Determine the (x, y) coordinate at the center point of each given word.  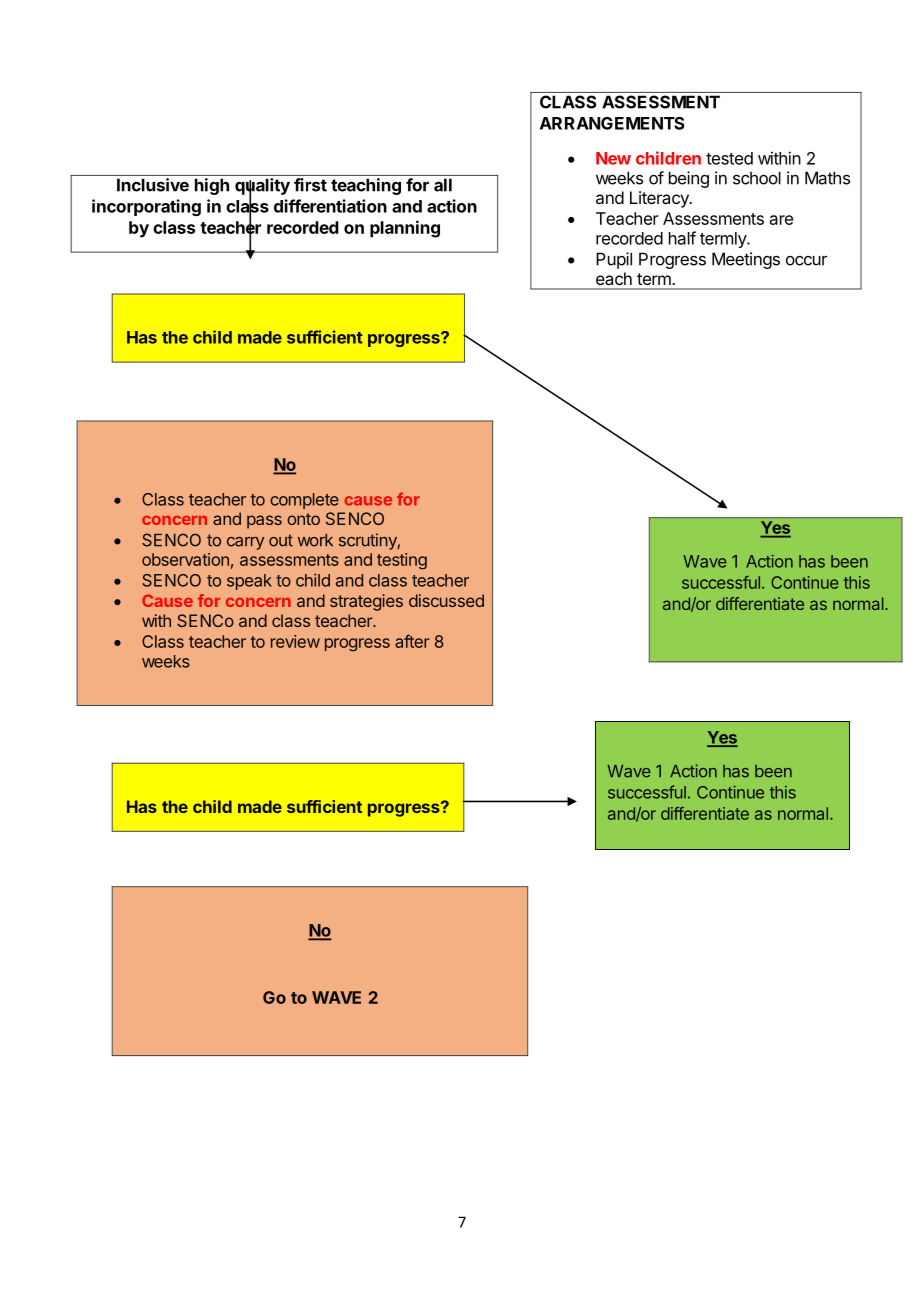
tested (729, 158)
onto (303, 519)
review (295, 641)
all (443, 185)
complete (304, 501)
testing (402, 561)
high (212, 186)
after (412, 641)
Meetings (746, 260)
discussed (446, 600)
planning (405, 229)
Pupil (614, 260)
